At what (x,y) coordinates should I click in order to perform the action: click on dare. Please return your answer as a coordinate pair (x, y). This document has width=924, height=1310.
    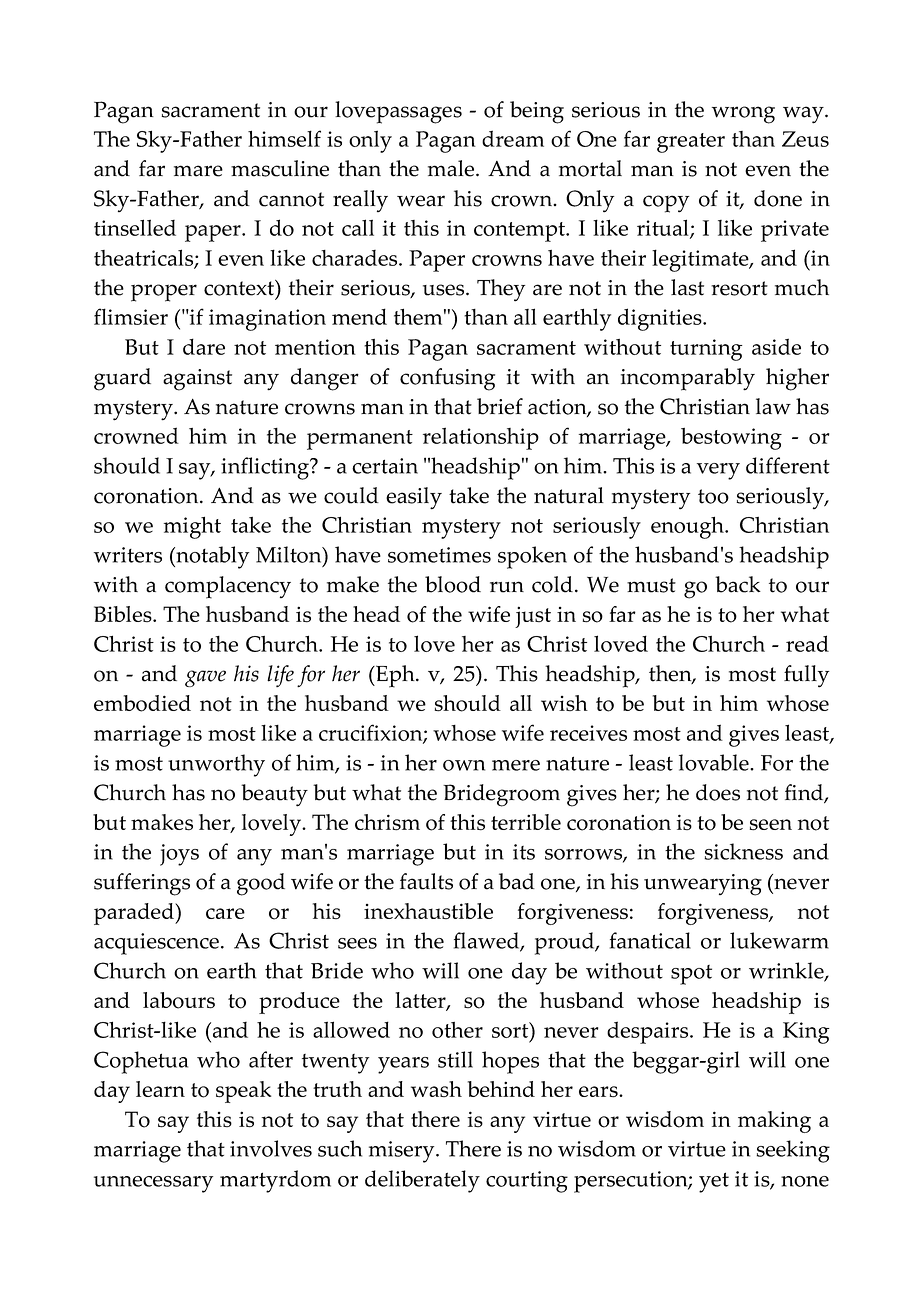
    Looking at the image, I should click on (204, 346).
